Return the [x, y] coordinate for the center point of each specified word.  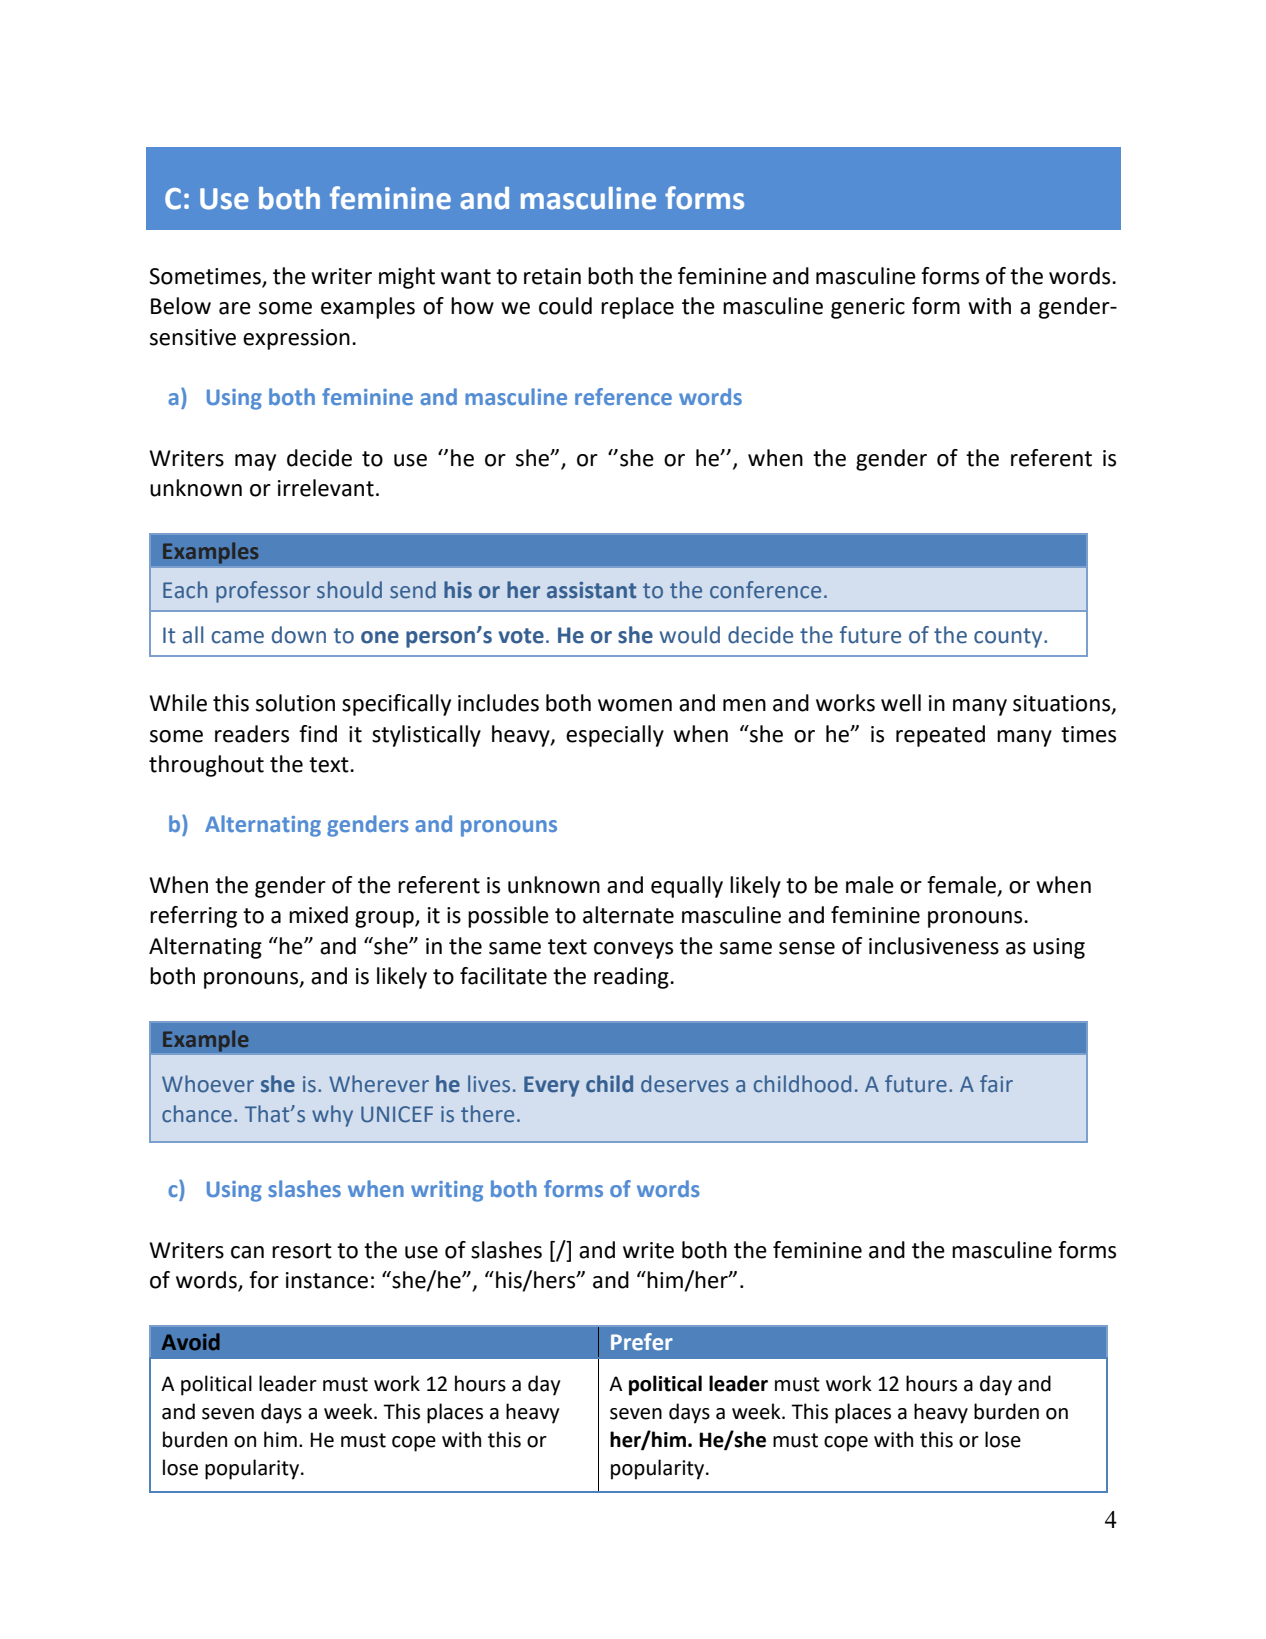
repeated [940, 736]
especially [615, 736]
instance [327, 1280]
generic [868, 308]
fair [996, 1084]
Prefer [642, 1342]
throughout [206, 766]
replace [637, 308]
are [235, 308]
